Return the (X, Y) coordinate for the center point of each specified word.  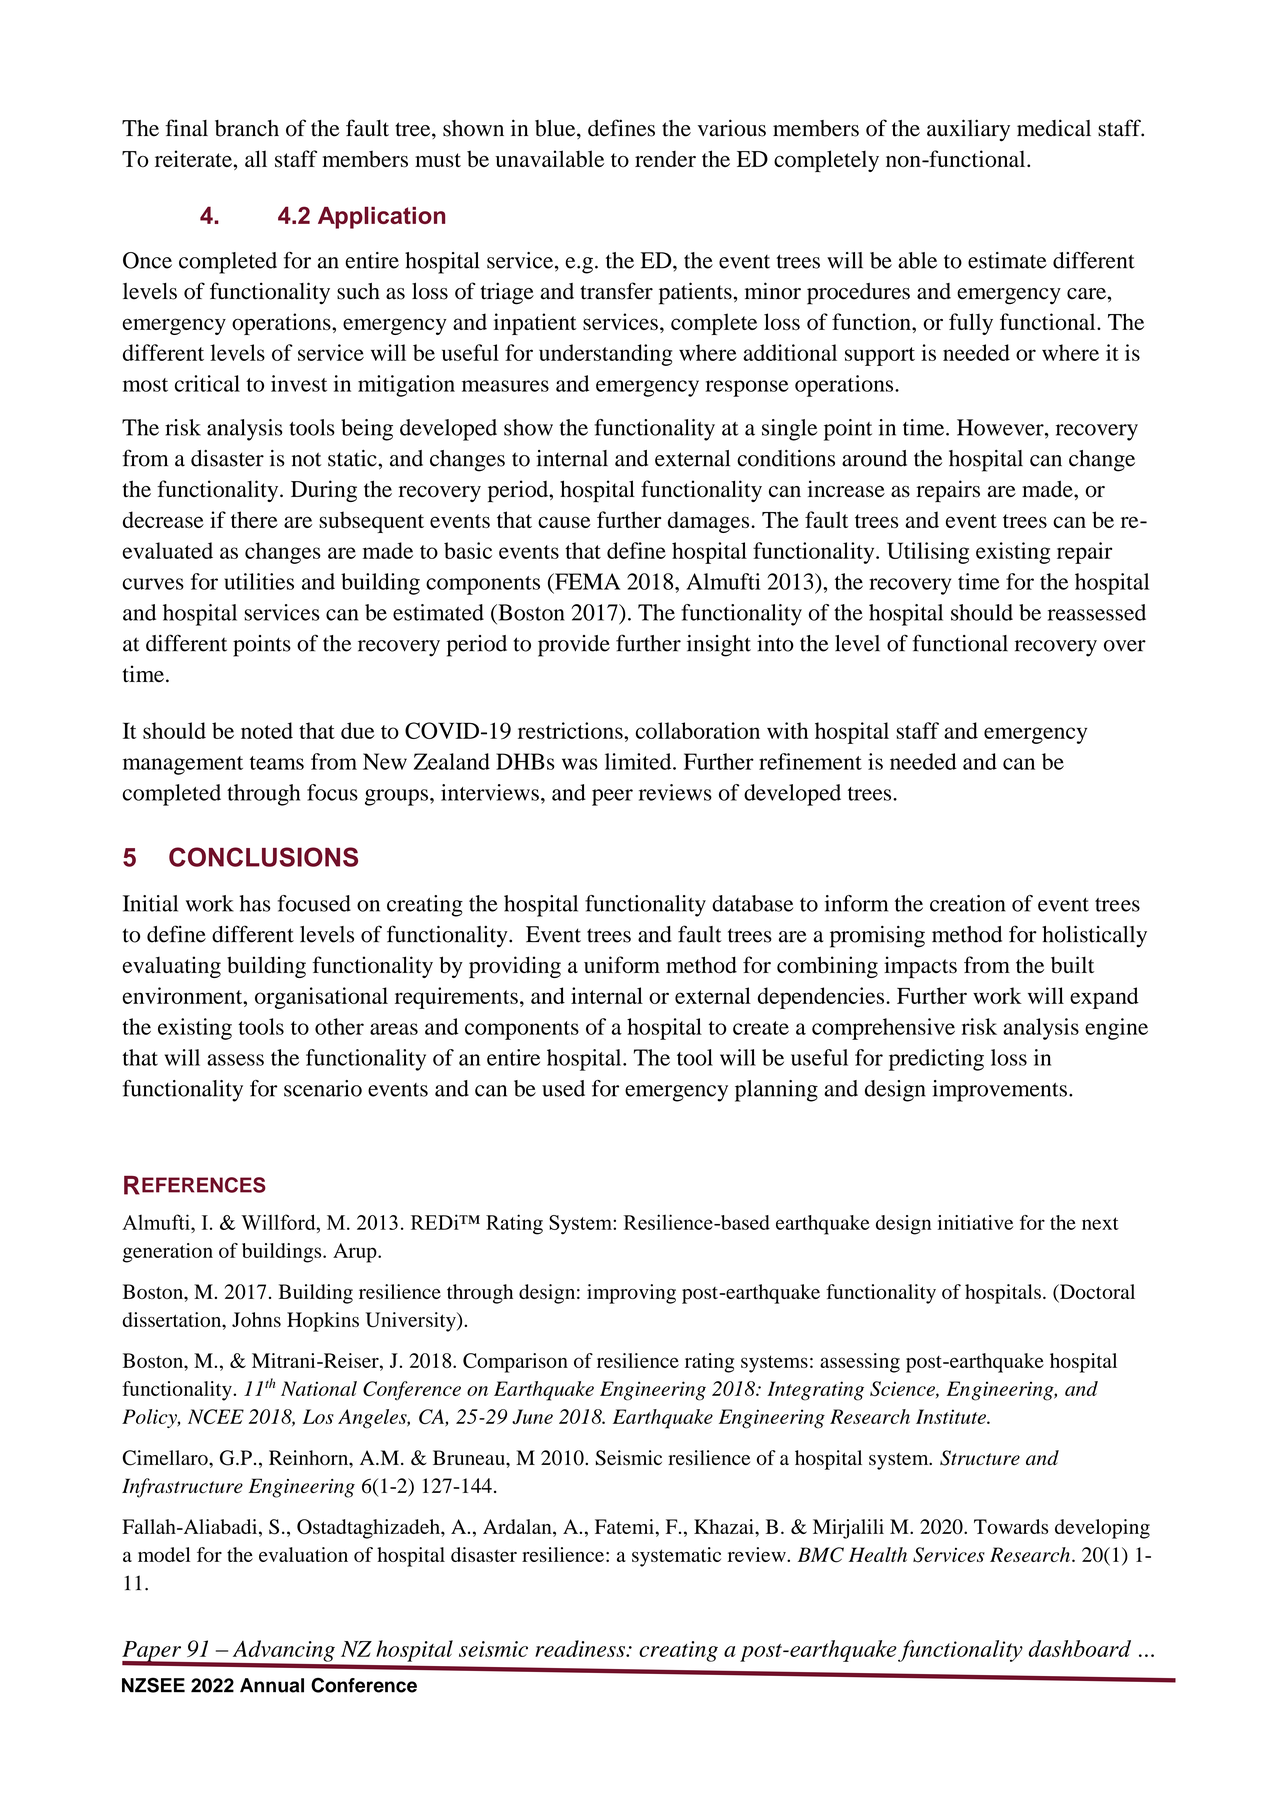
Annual (272, 1685)
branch (247, 128)
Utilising (928, 553)
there (254, 519)
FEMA (587, 581)
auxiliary (968, 130)
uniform (622, 965)
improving (631, 1294)
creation (967, 903)
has (255, 903)
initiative (975, 1222)
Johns (256, 1319)
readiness (581, 1648)
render (665, 158)
